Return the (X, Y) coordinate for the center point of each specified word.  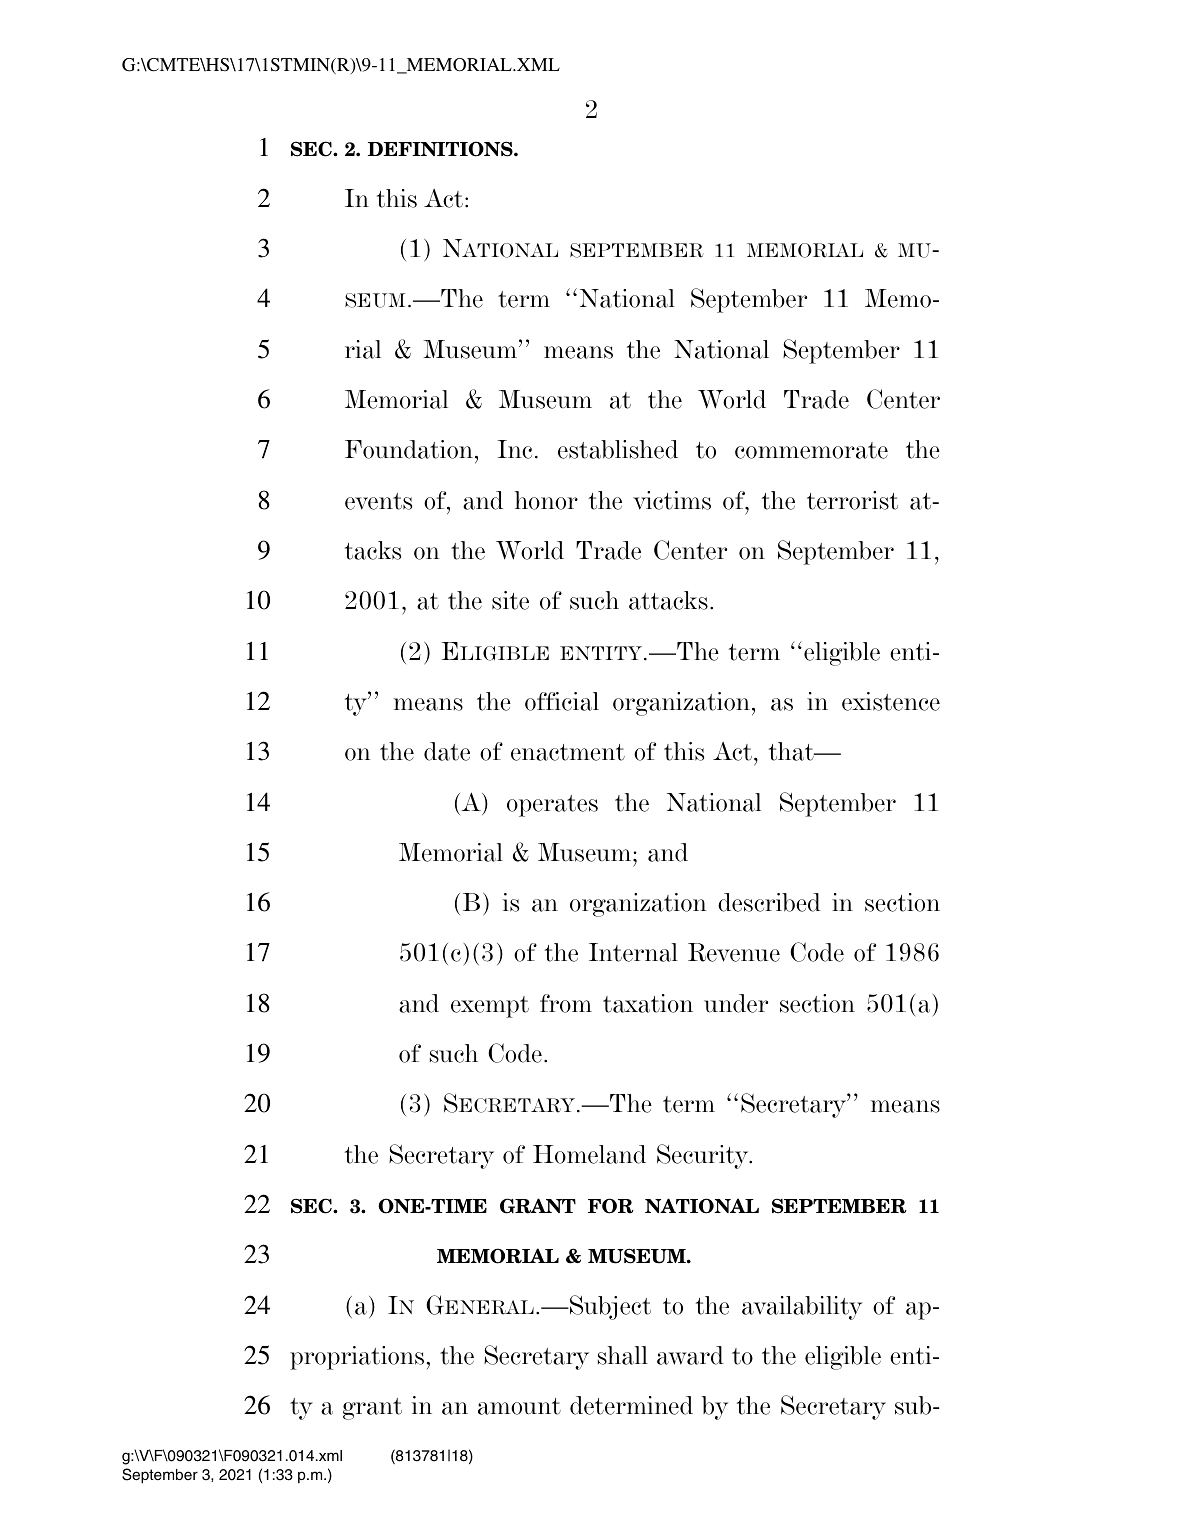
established (618, 449)
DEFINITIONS (441, 149)
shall (623, 1355)
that (792, 751)
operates (552, 806)
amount (519, 1406)
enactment (568, 752)
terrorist (852, 500)
